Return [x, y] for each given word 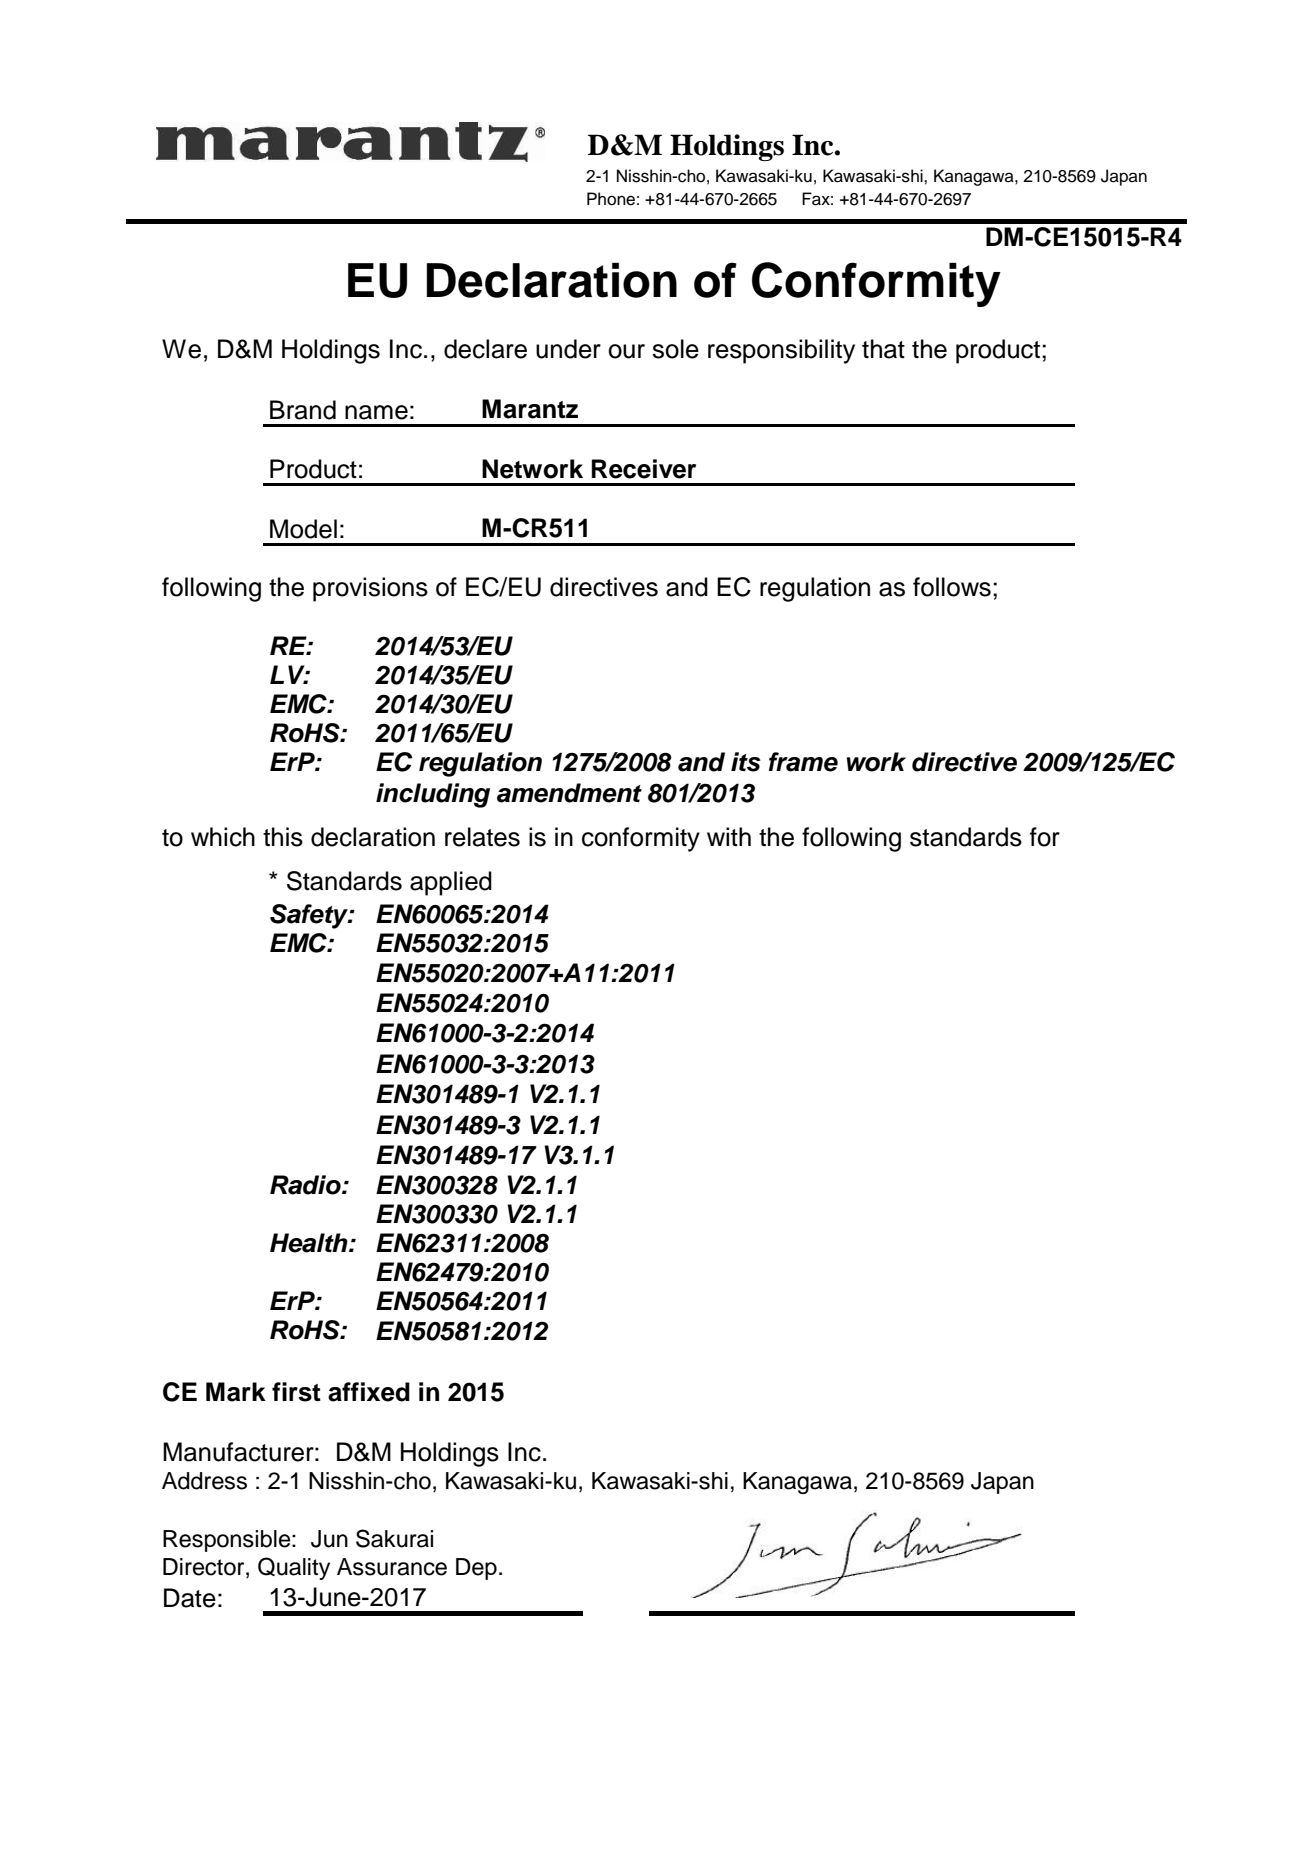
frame [803, 762]
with [729, 836]
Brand [303, 410]
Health [310, 1243]
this [283, 837]
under [568, 349]
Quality [294, 1568]
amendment [569, 793]
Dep [476, 1569]
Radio [306, 1185]
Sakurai [394, 1538]
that [883, 349]
